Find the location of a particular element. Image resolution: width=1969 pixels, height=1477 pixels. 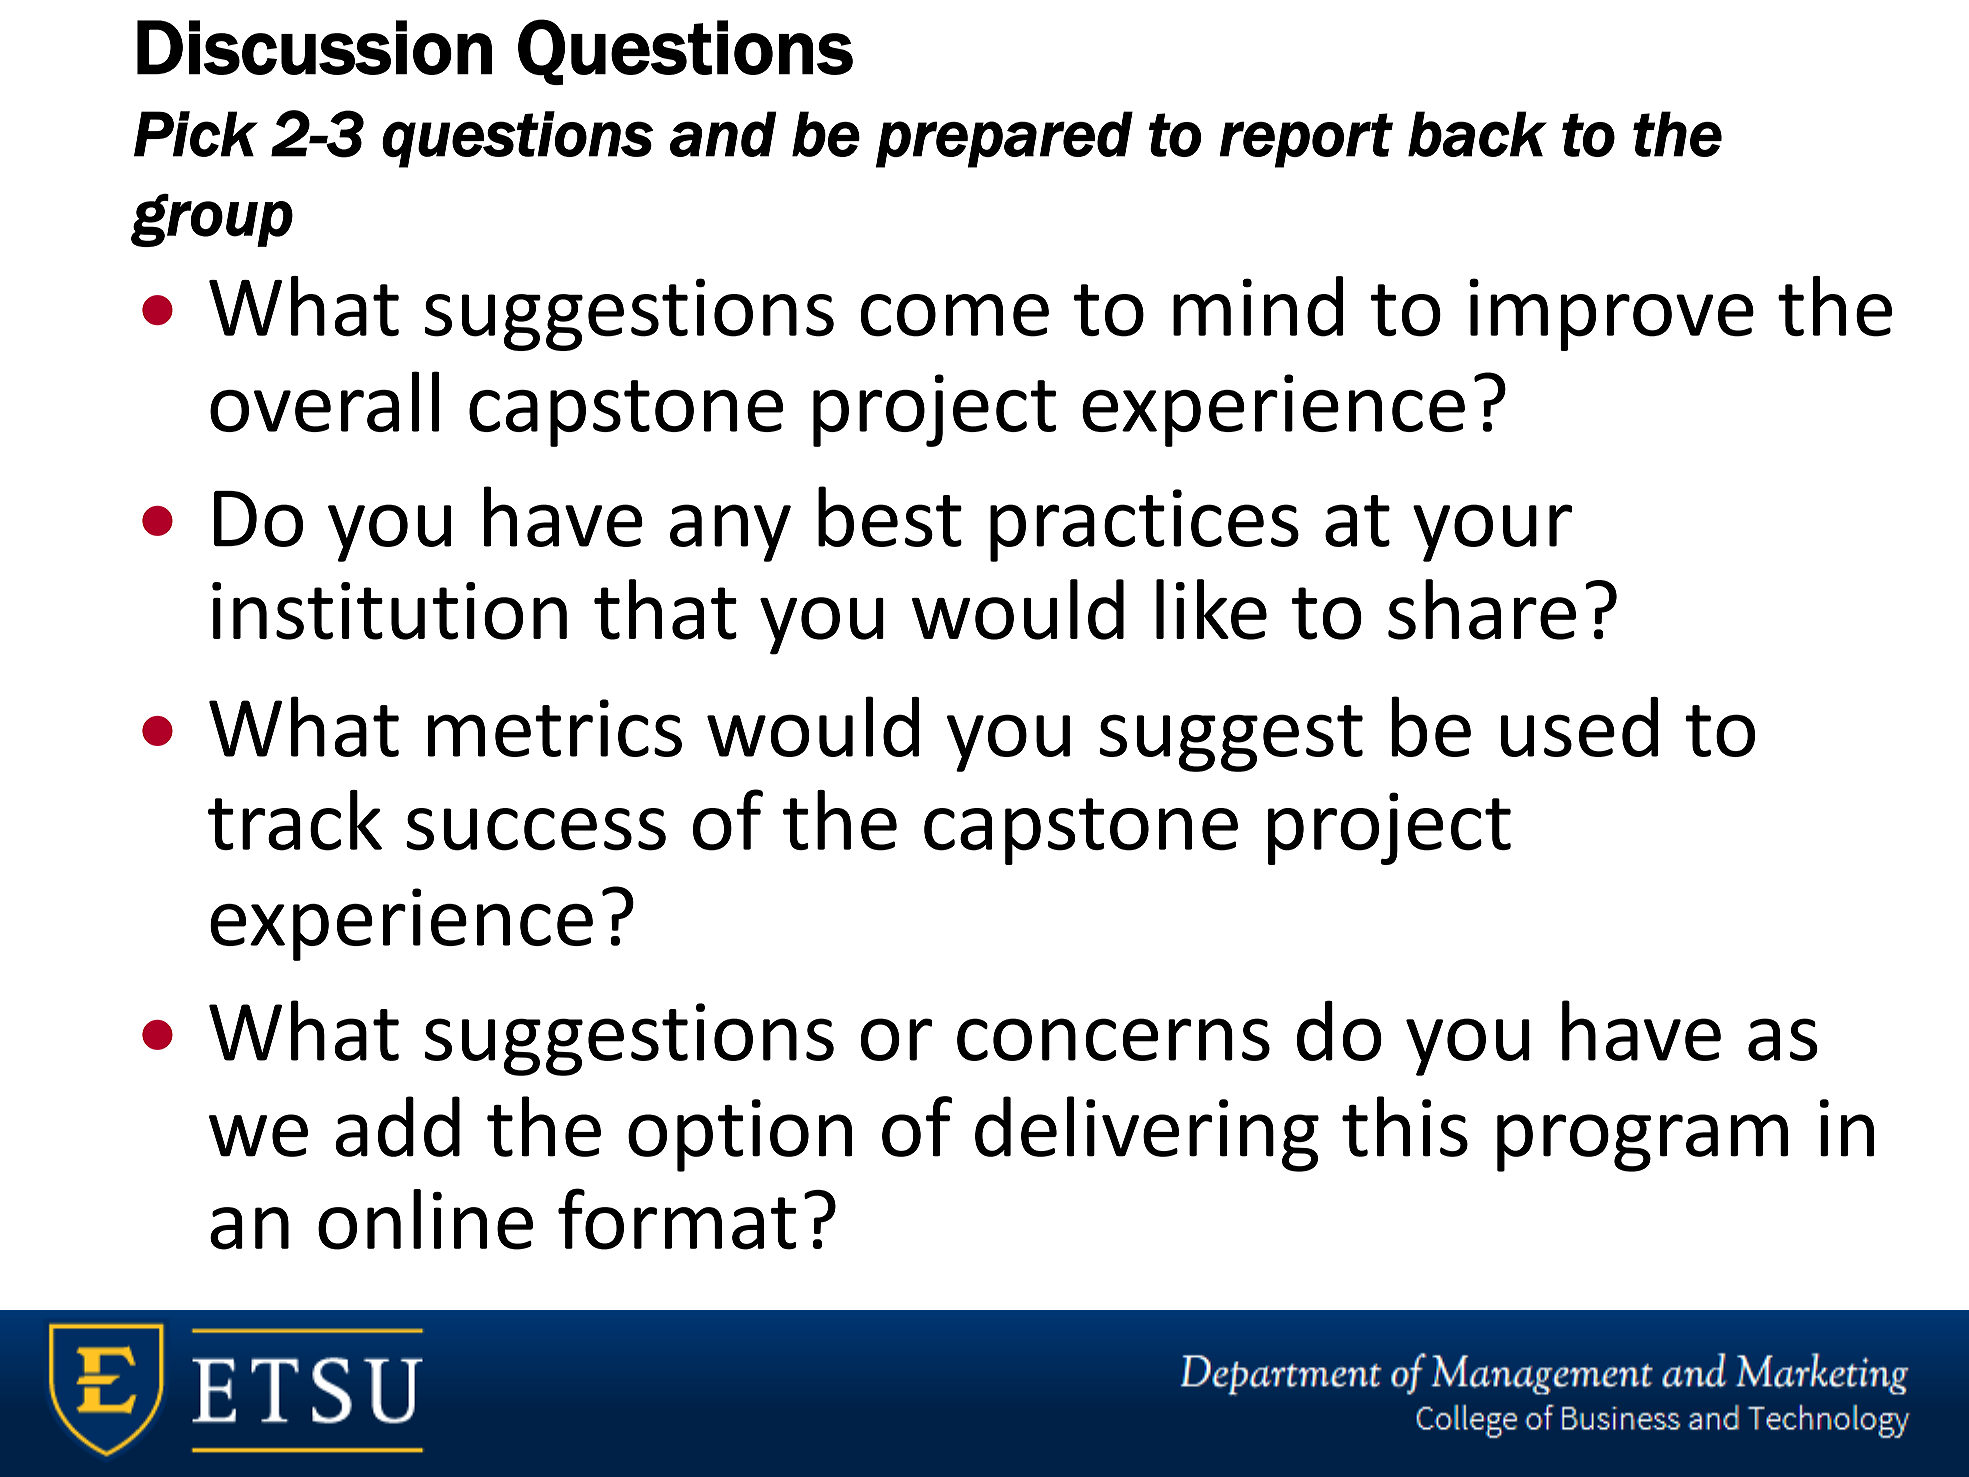

Discussion is located at coordinates (314, 47).
